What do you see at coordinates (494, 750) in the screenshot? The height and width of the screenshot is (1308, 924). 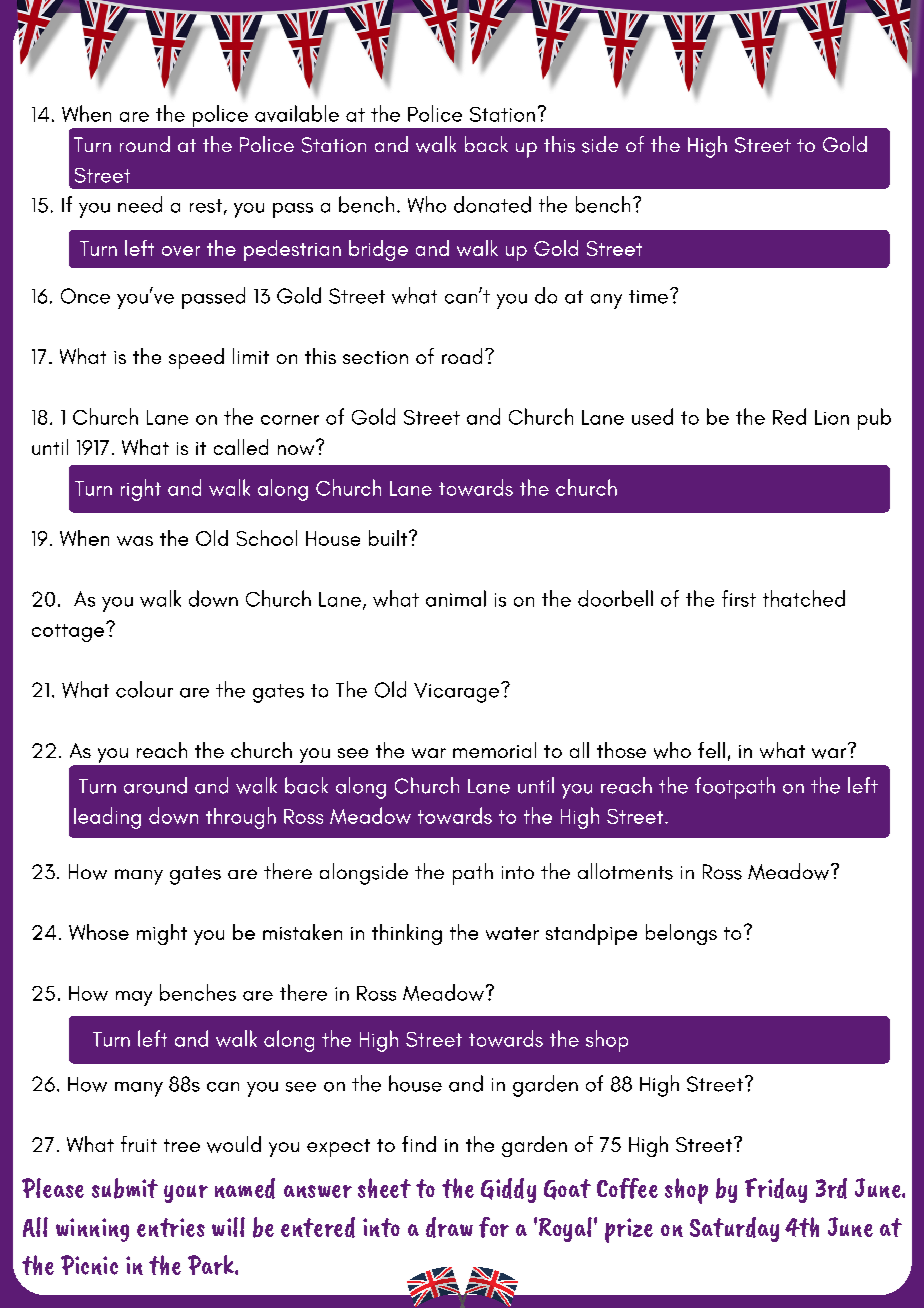 I see `memorial` at bounding box center [494, 750].
